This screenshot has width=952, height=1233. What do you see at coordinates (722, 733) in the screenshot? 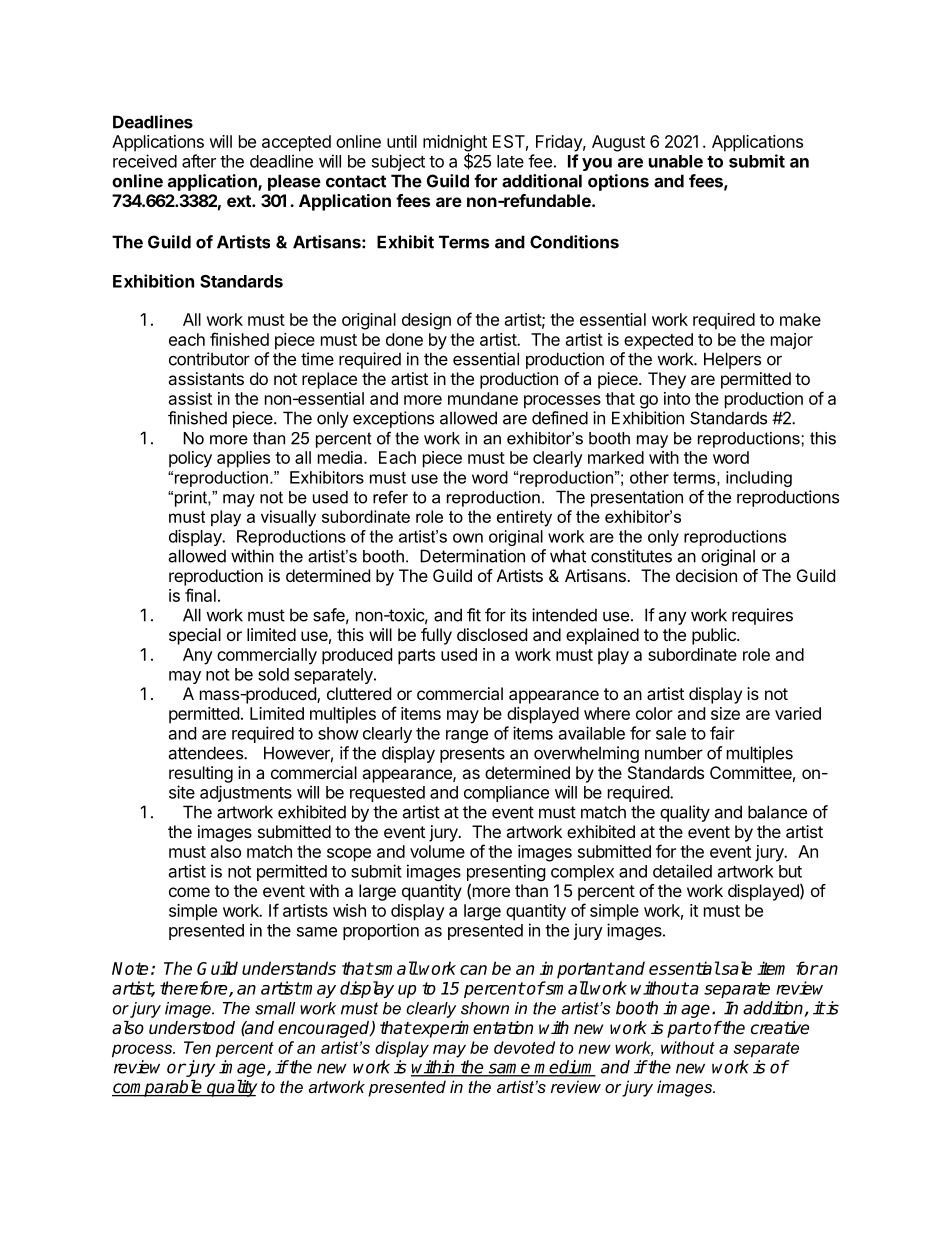
I see `fair` at bounding box center [722, 733].
